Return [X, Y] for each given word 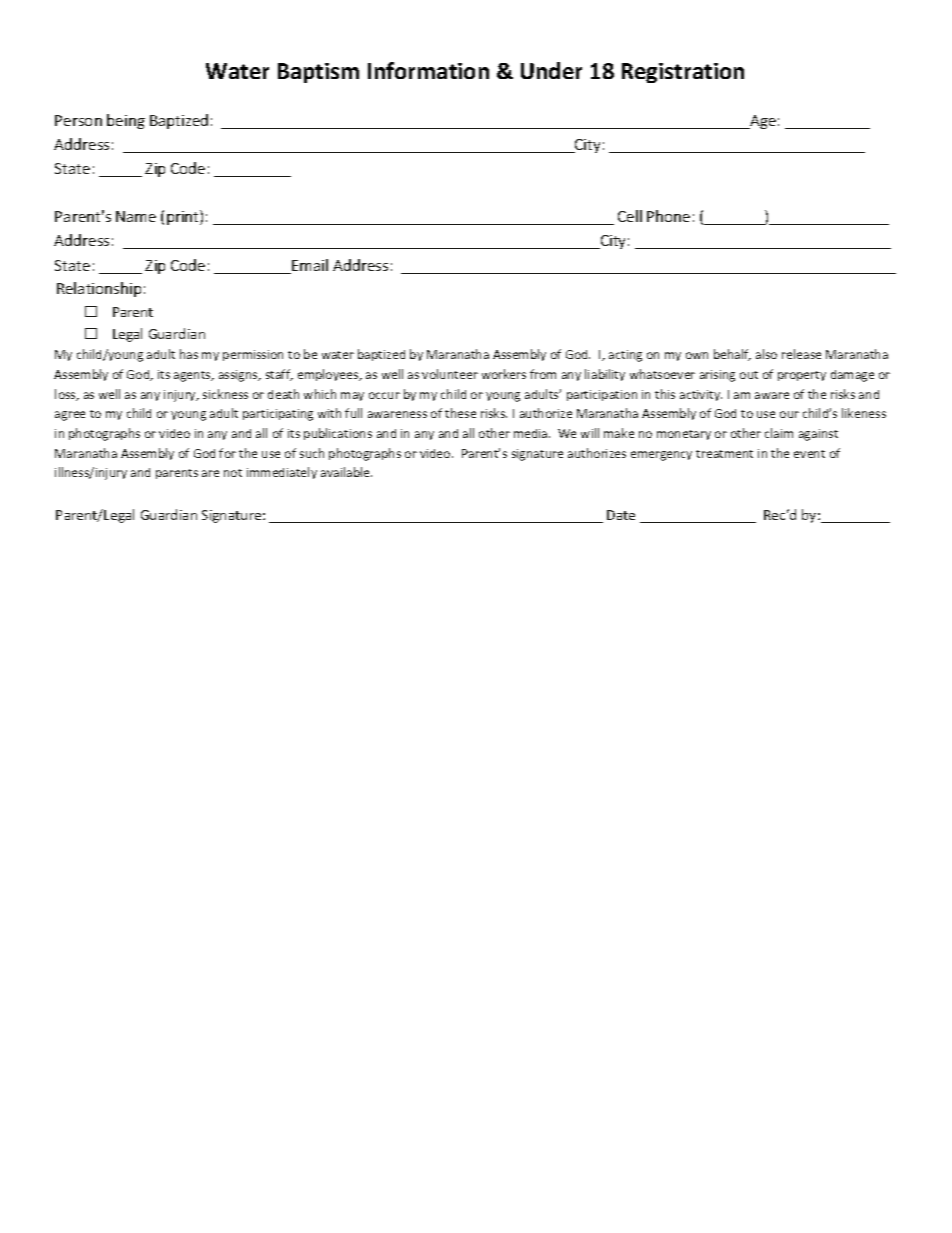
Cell [630, 216]
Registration [683, 73]
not [233, 473]
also [766, 354]
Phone [668, 216]
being [126, 121]
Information [428, 70]
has [189, 354]
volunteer [450, 374]
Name [136, 216]
